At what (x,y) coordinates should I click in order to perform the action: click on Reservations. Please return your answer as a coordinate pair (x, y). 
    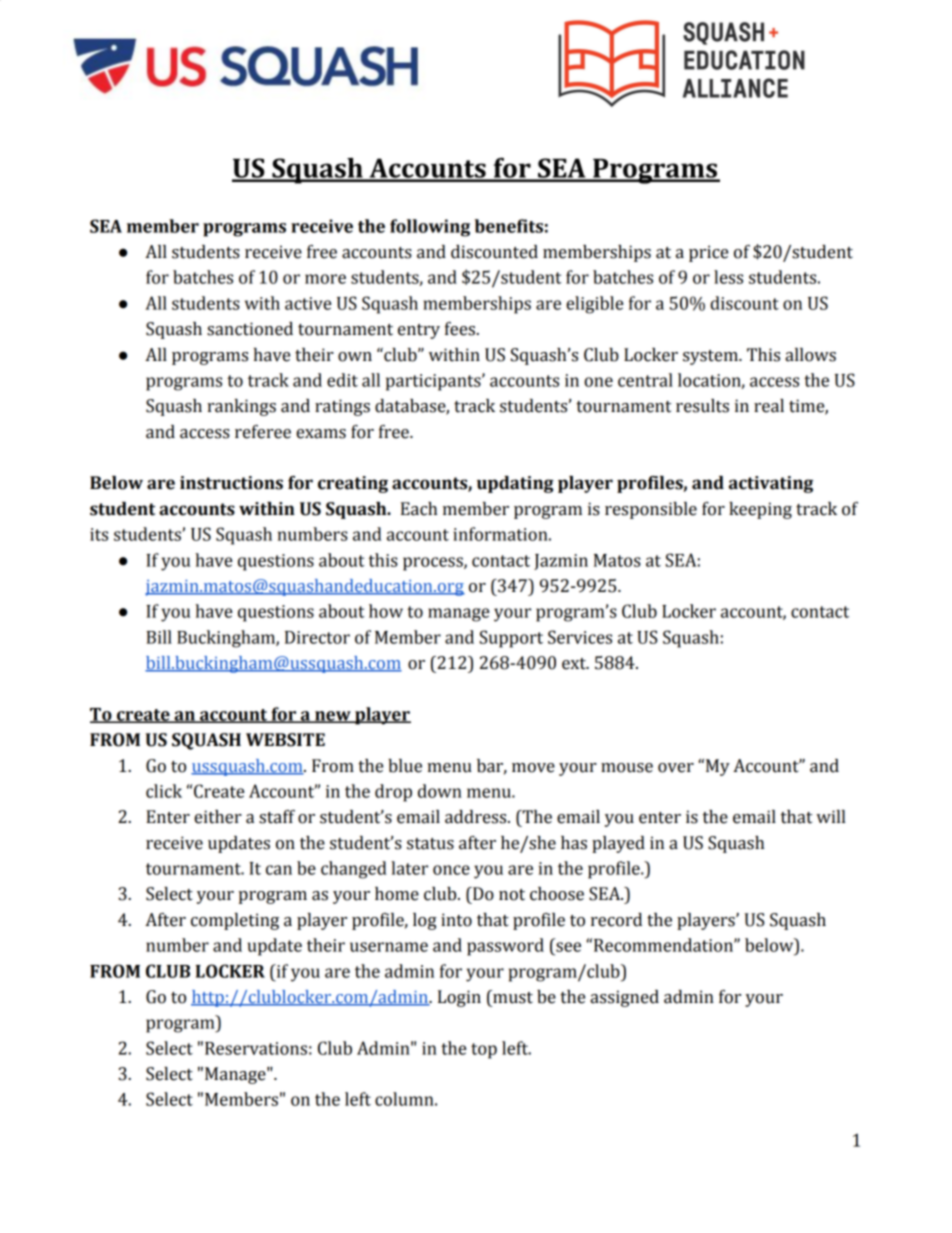
    Looking at the image, I should click on (256, 1048).
